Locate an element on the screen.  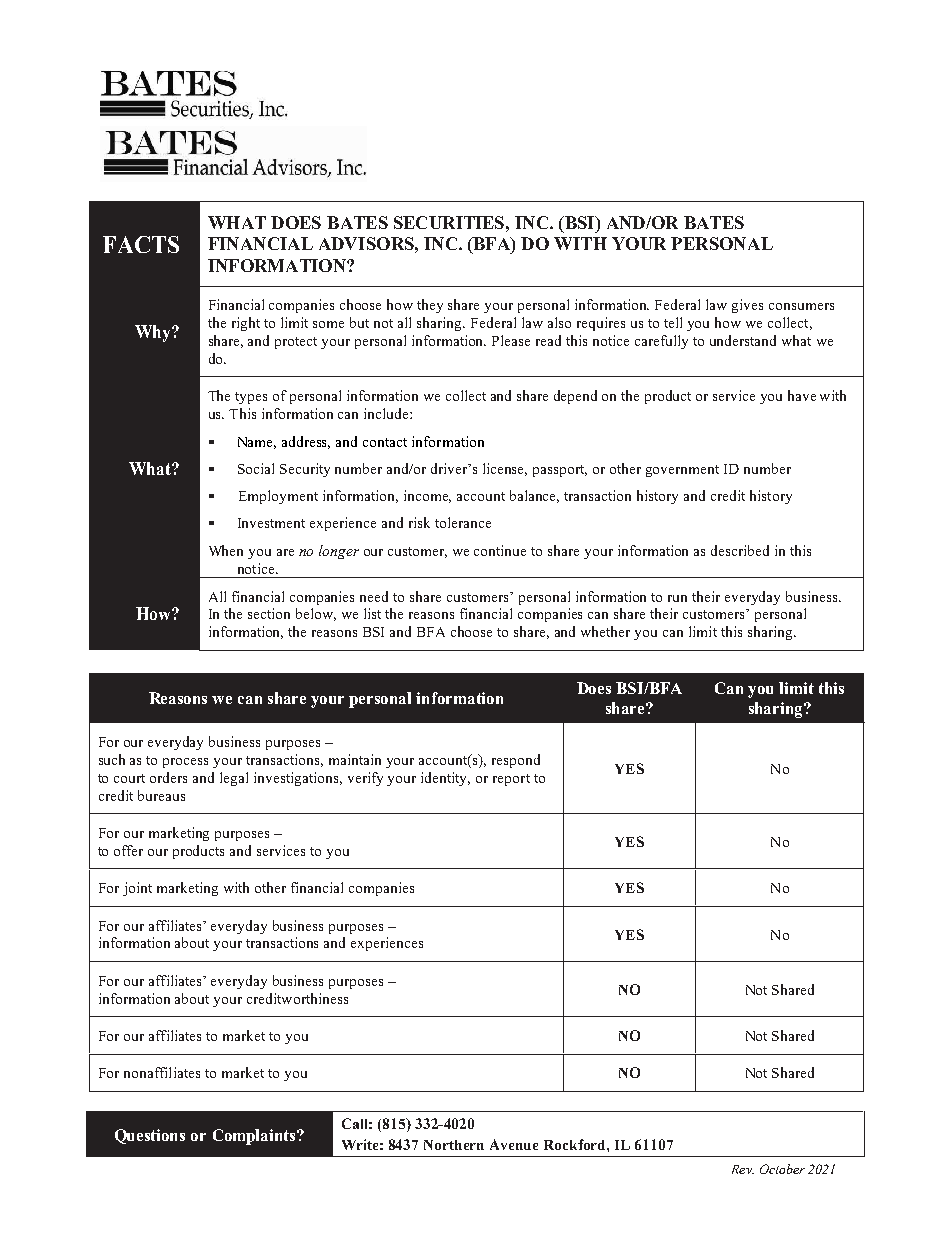
respond is located at coordinates (516, 761).
